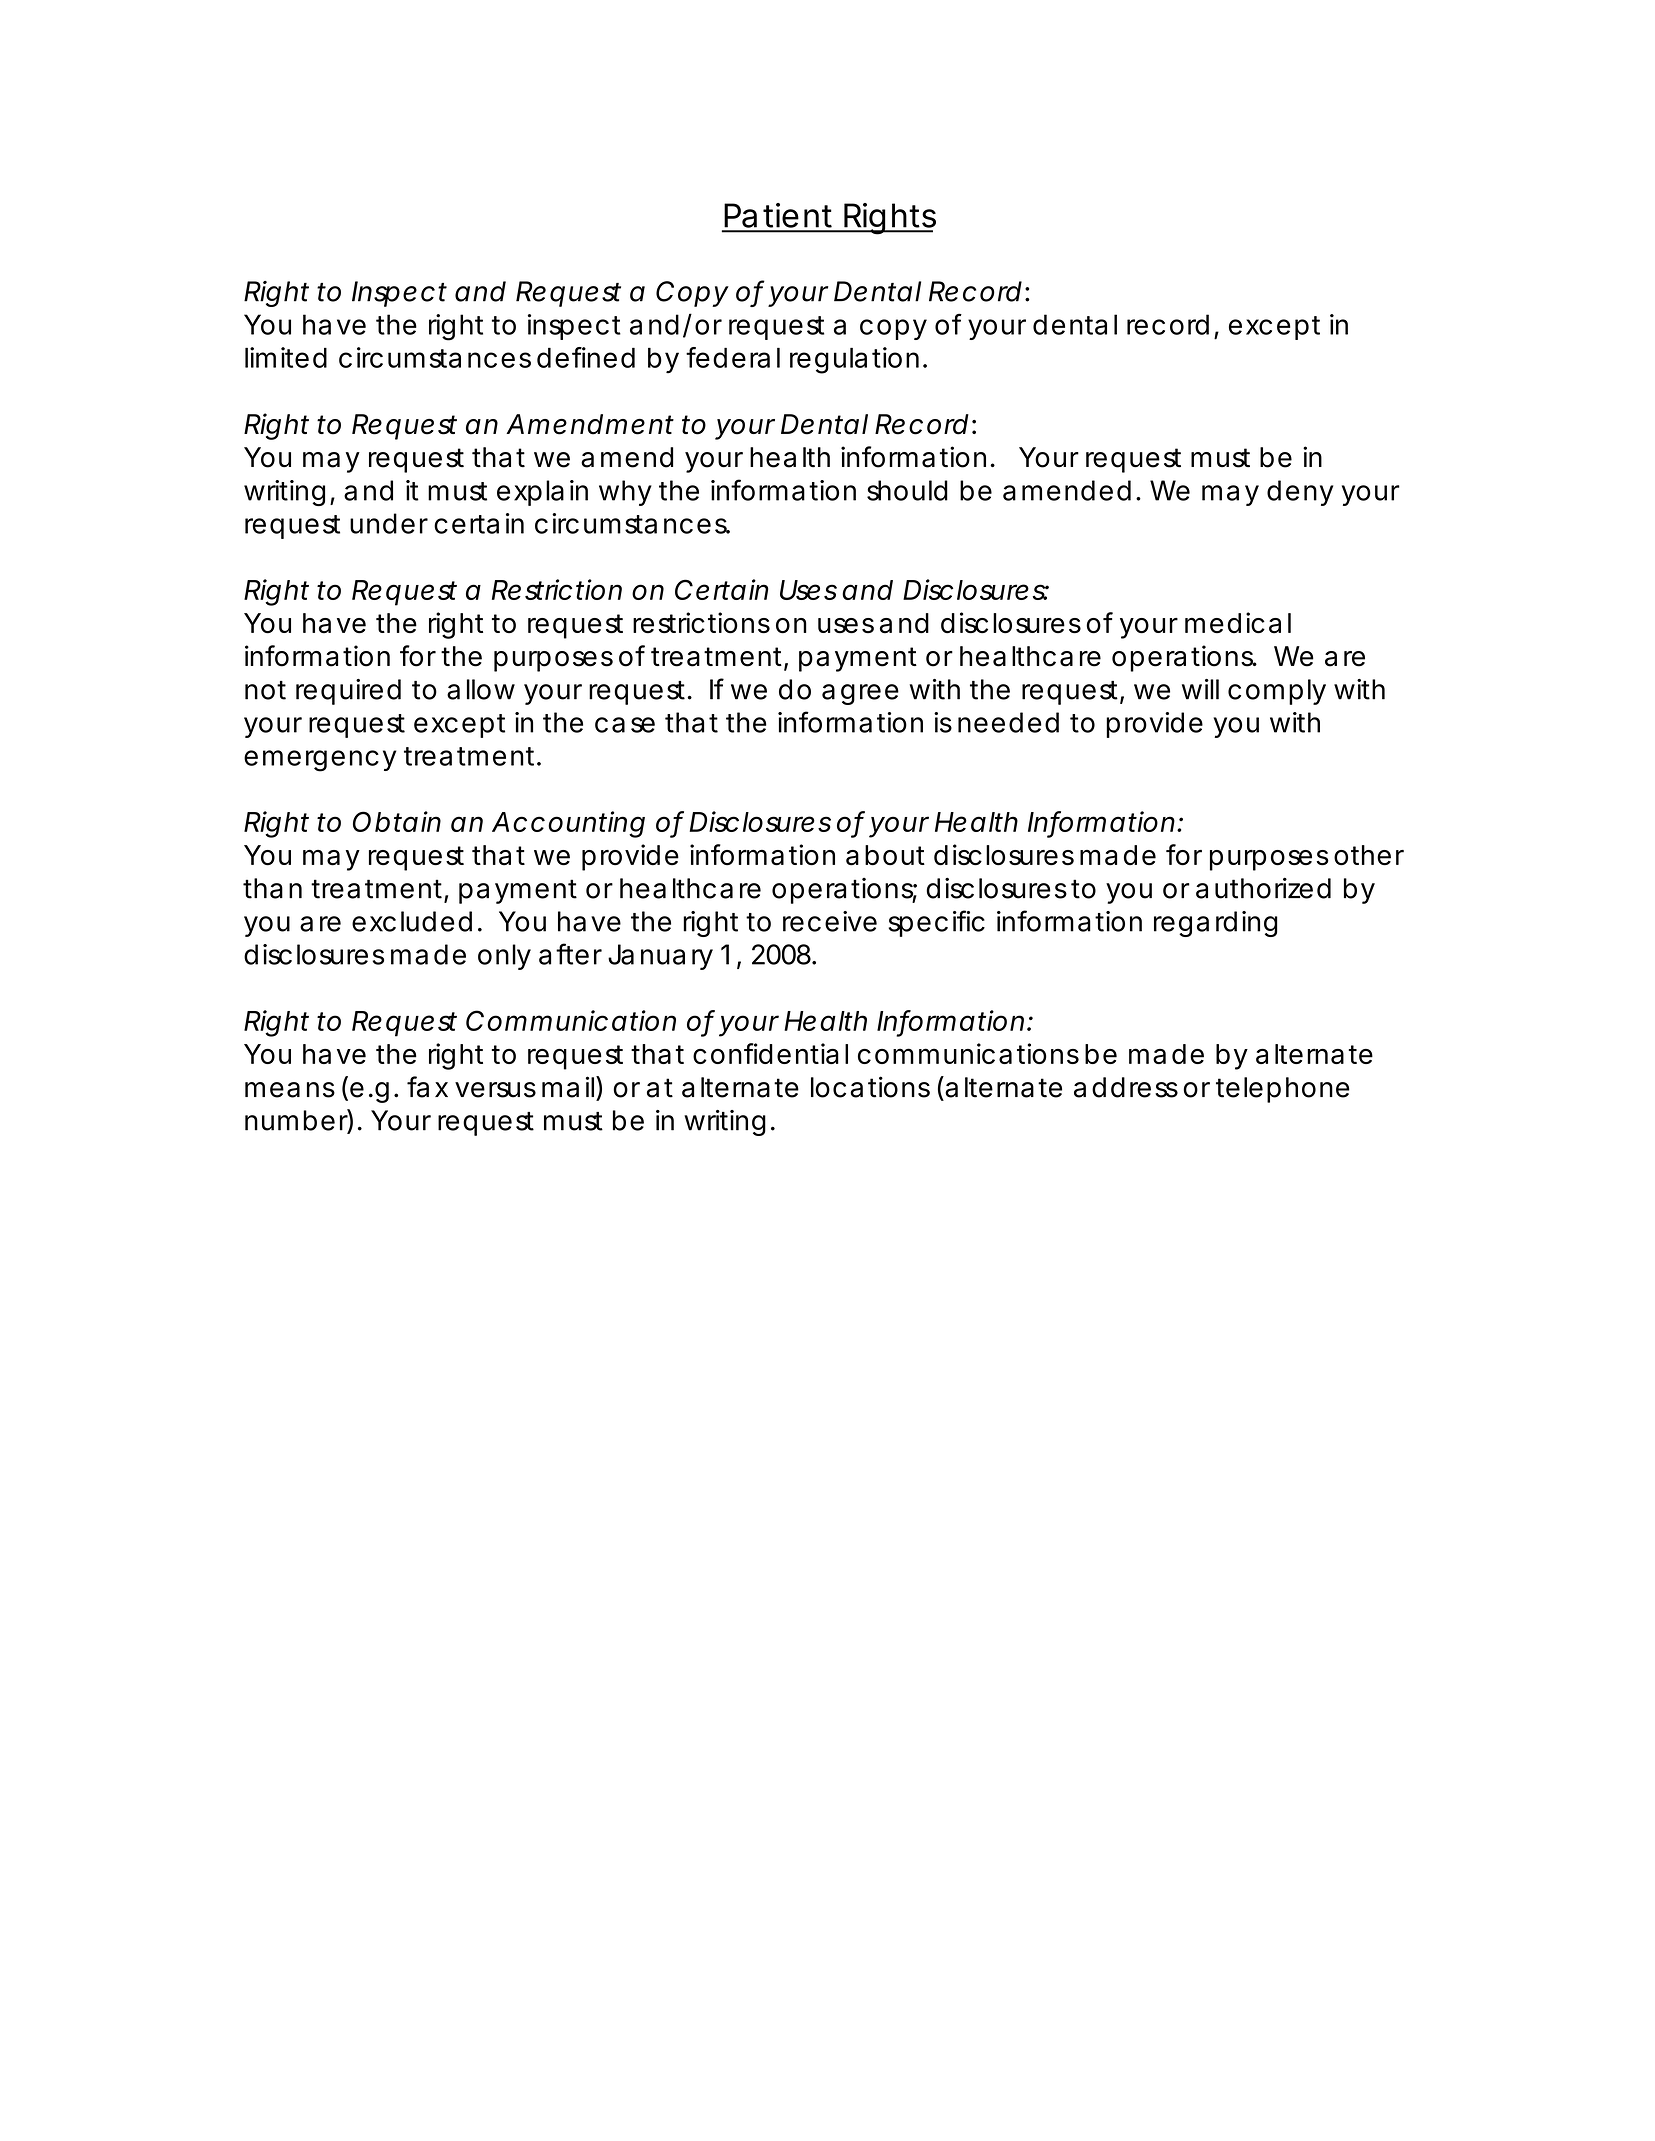 This screenshot has width=1655, height=2141. I want to click on under, so click(389, 523).
